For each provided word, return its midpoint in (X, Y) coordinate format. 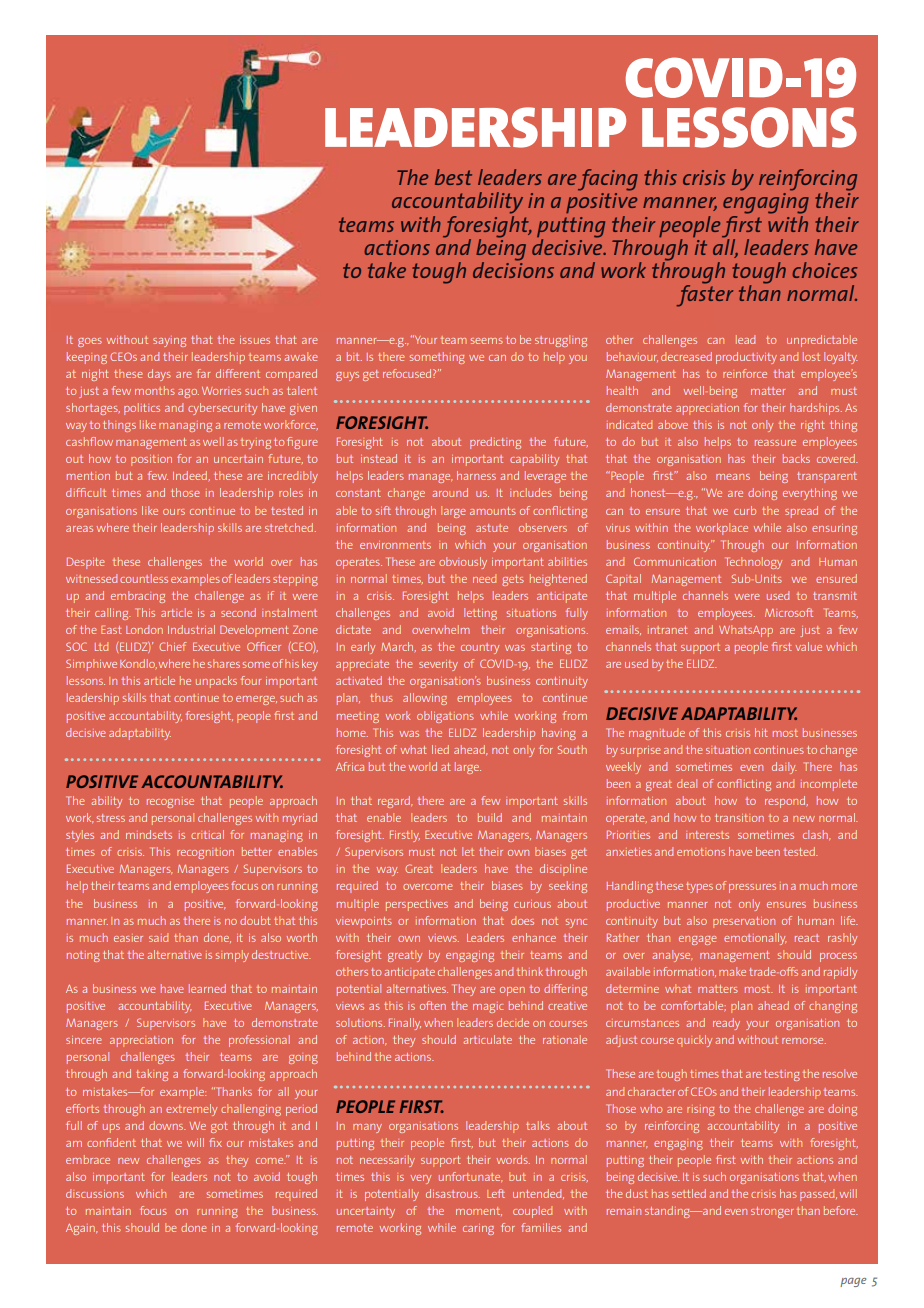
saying (169, 342)
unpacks (216, 682)
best (453, 177)
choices (824, 270)
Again (81, 1229)
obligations (445, 717)
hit (761, 732)
